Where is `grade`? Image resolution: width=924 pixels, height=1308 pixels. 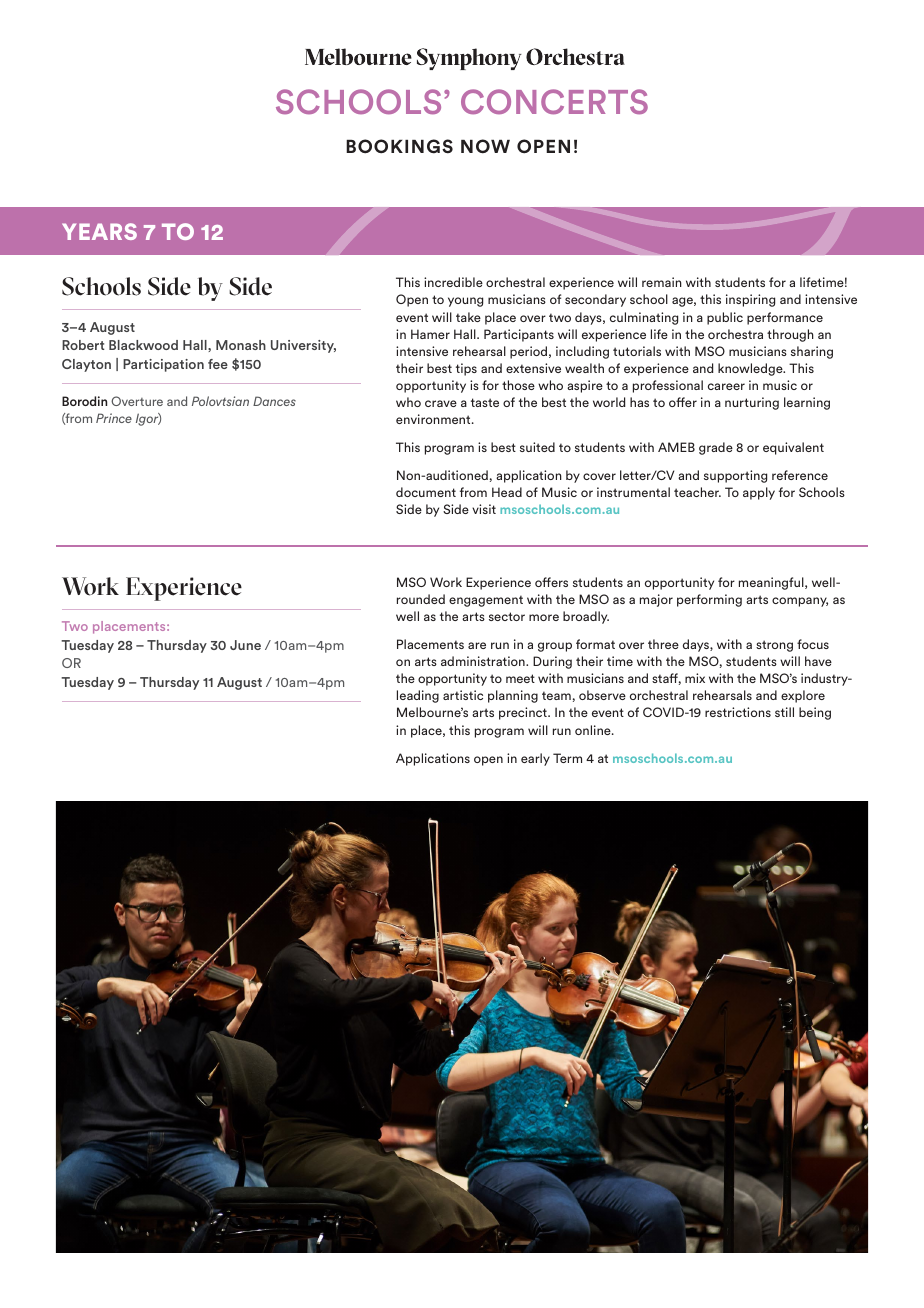 grade is located at coordinates (716, 448).
